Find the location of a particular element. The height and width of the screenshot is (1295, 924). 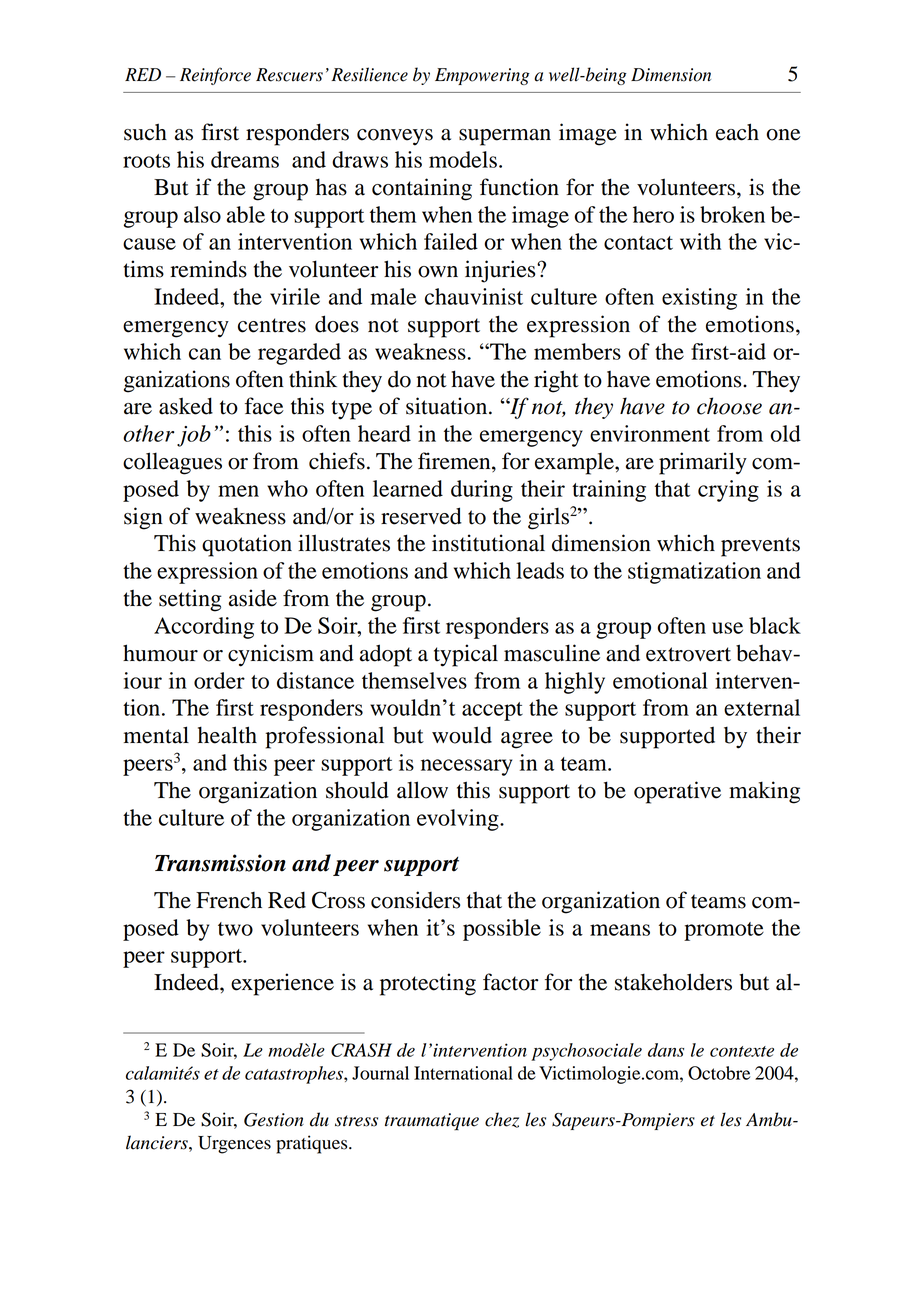

chez is located at coordinates (502, 1120).
